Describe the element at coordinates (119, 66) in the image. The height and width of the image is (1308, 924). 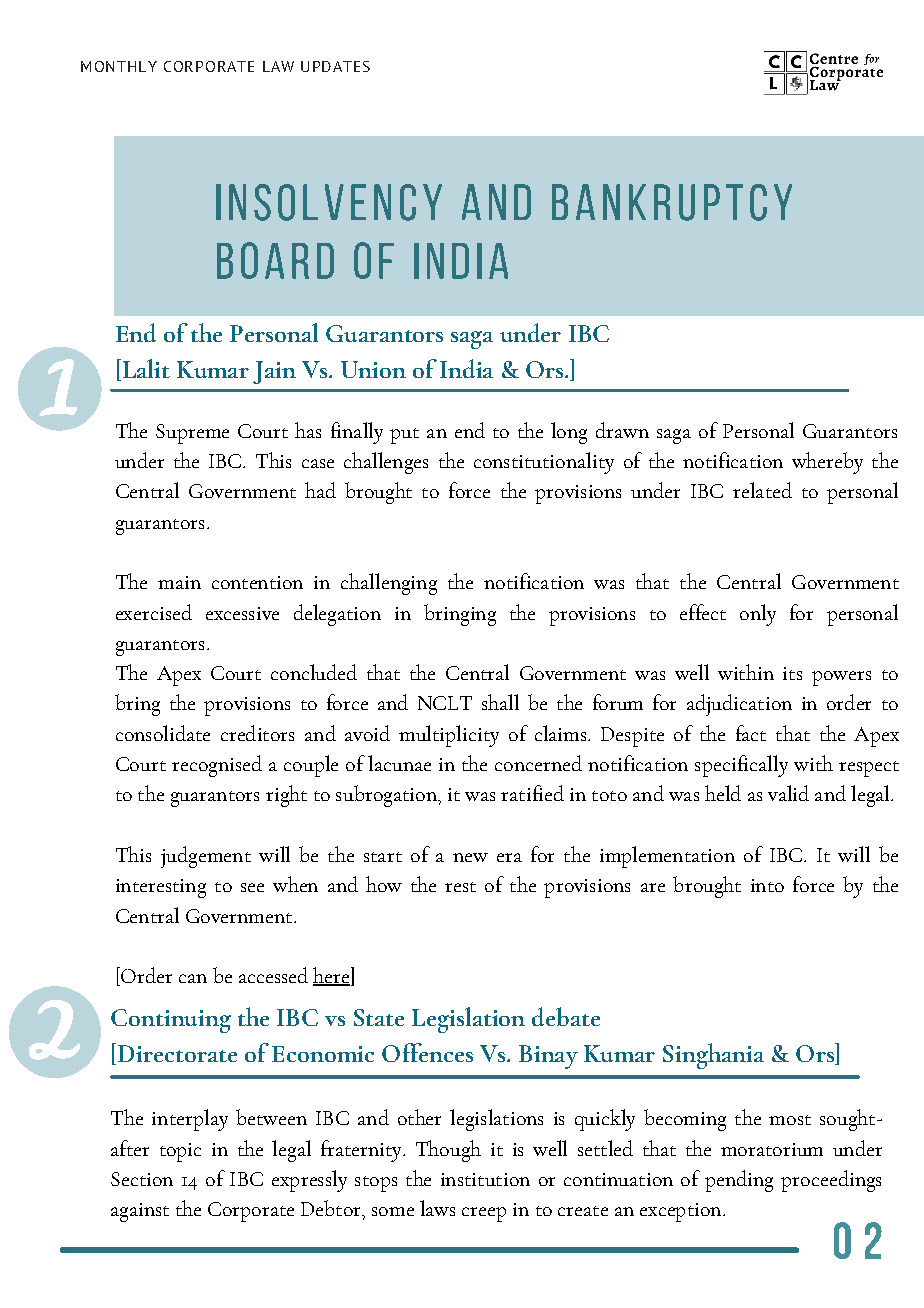
I see `MONTHLY` at that location.
